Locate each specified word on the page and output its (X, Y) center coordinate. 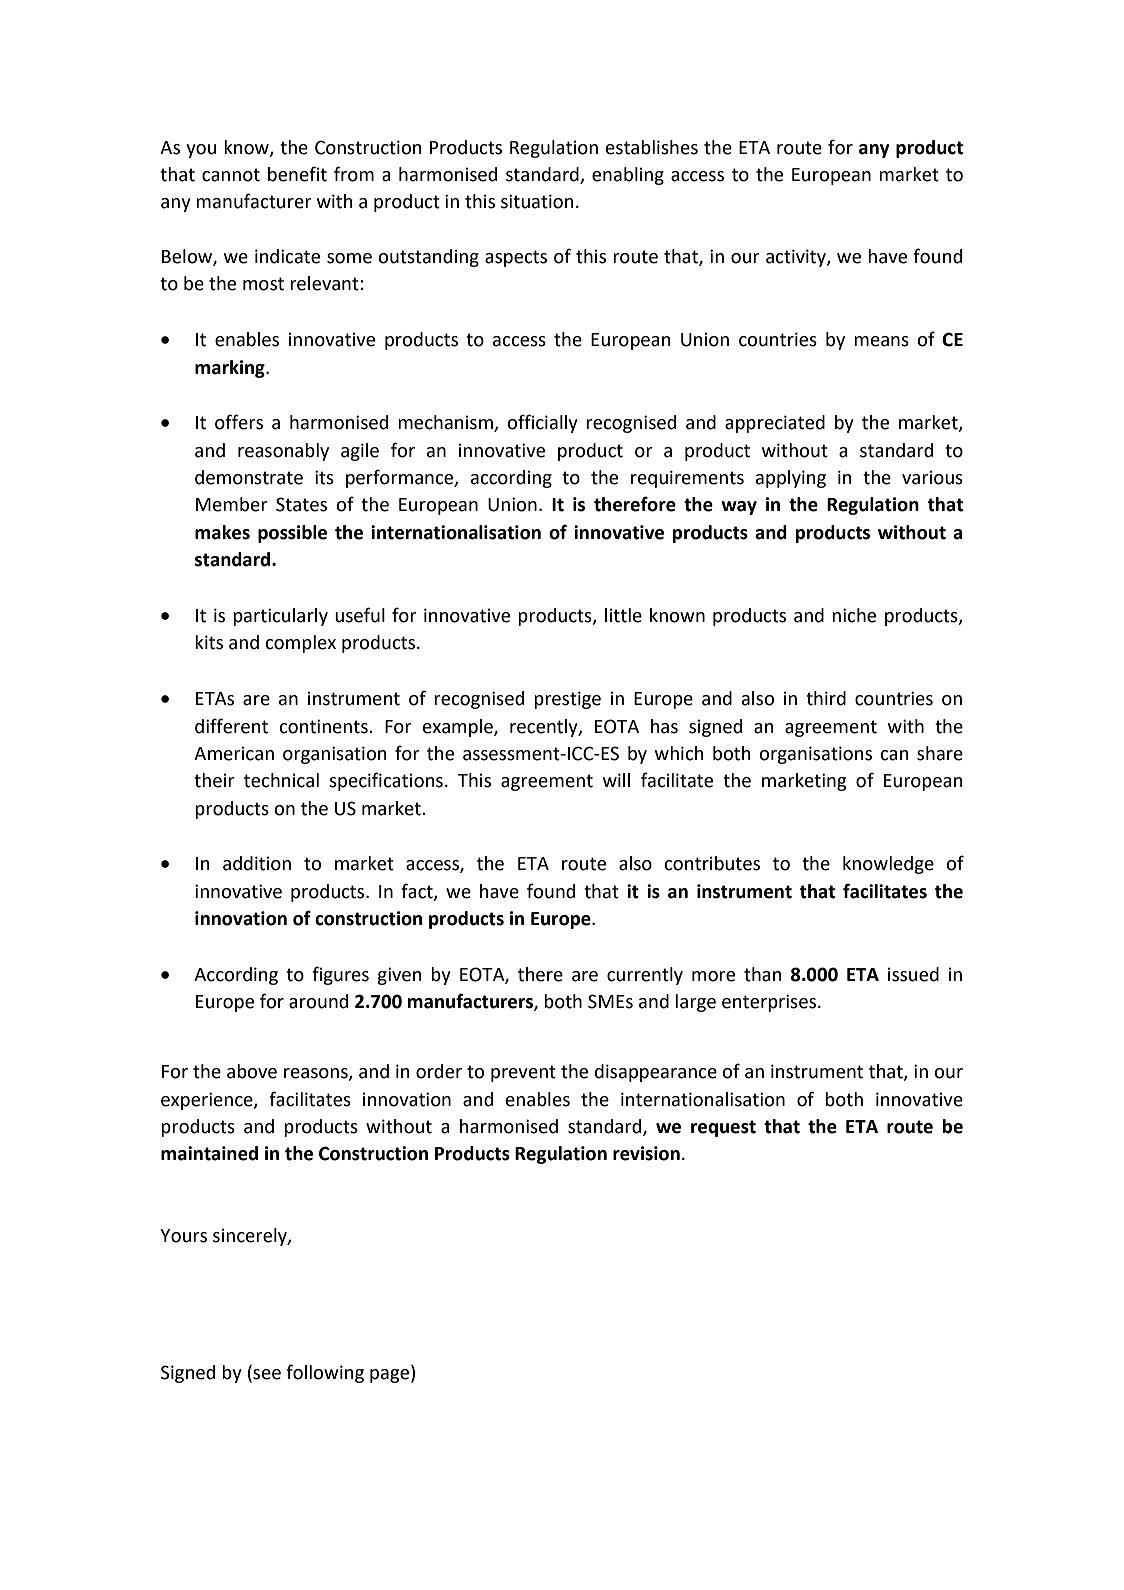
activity (797, 258)
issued (913, 974)
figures (340, 975)
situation (537, 201)
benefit (297, 174)
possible (292, 534)
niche (854, 615)
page (391, 1376)
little (623, 615)
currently (645, 976)
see (266, 1375)
